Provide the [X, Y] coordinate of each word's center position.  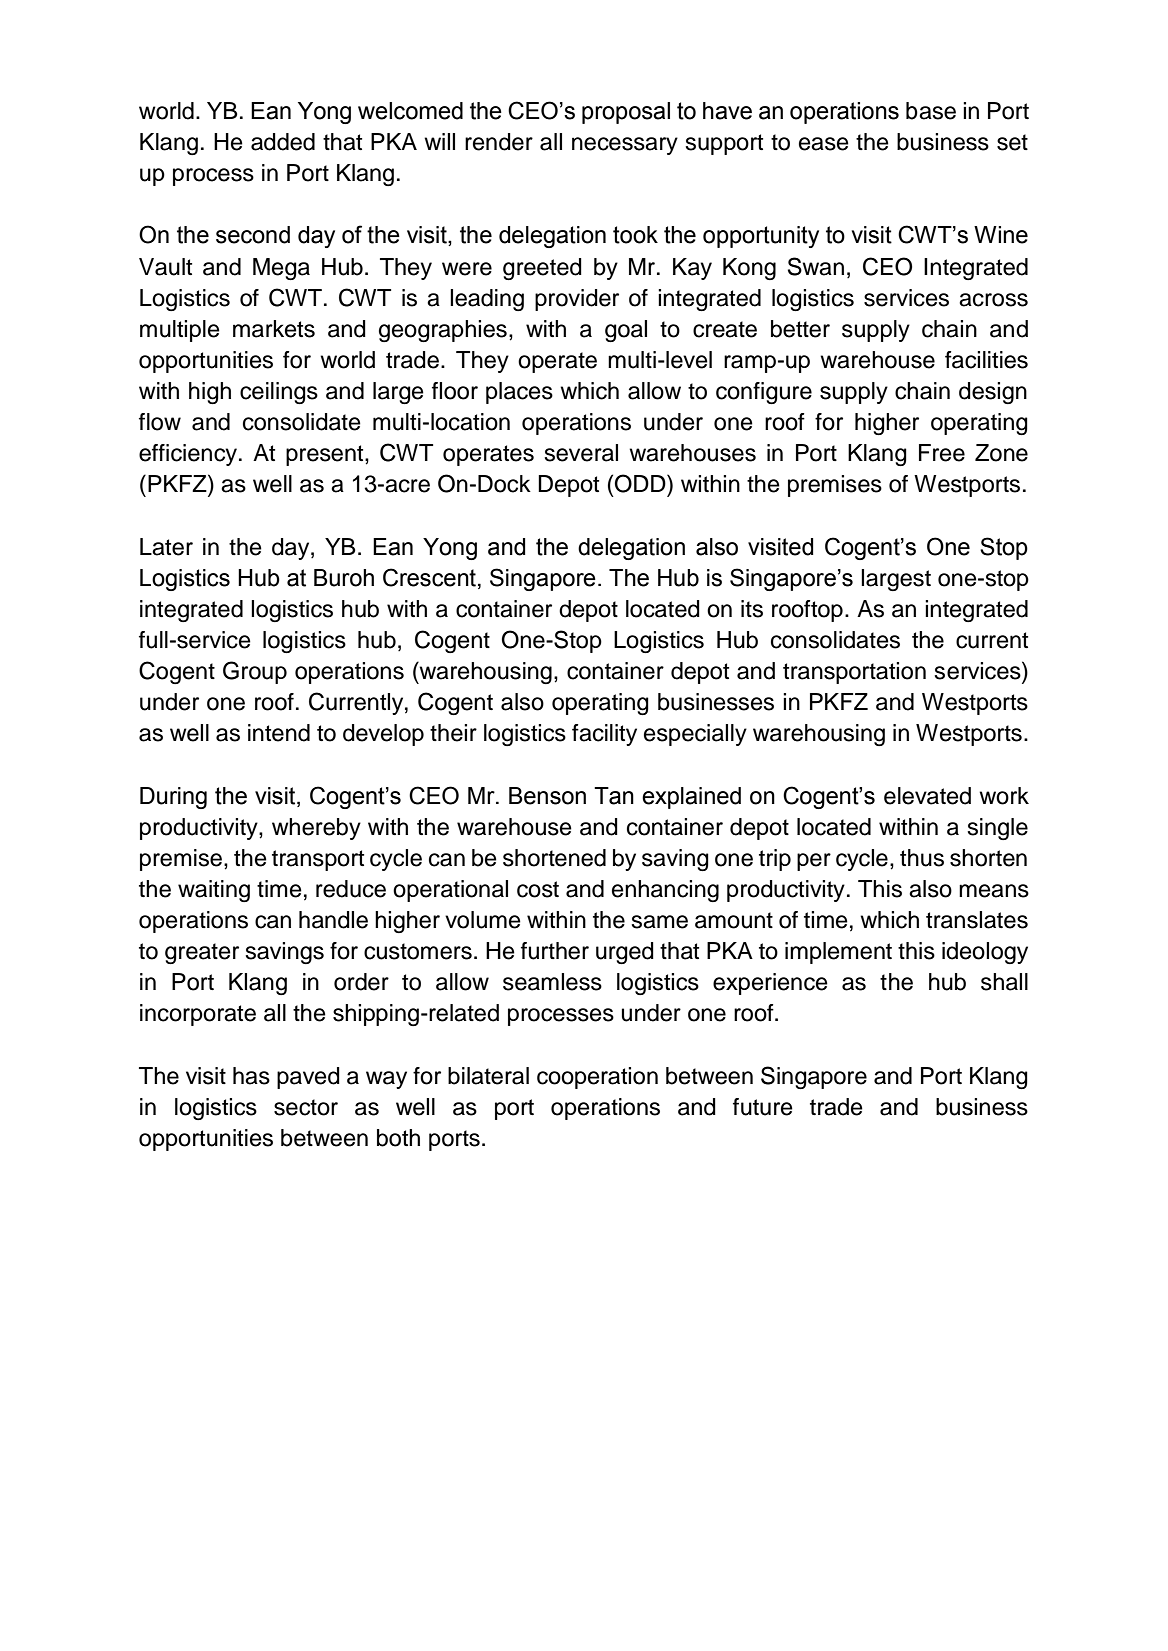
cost [538, 889]
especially [695, 735]
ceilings [279, 393]
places [519, 393]
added [283, 142]
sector [306, 1107]
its [752, 609]
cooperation [597, 1078]
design [993, 393]
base [931, 111]
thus [922, 858]
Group [255, 672]
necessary [625, 146]
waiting [214, 891]
